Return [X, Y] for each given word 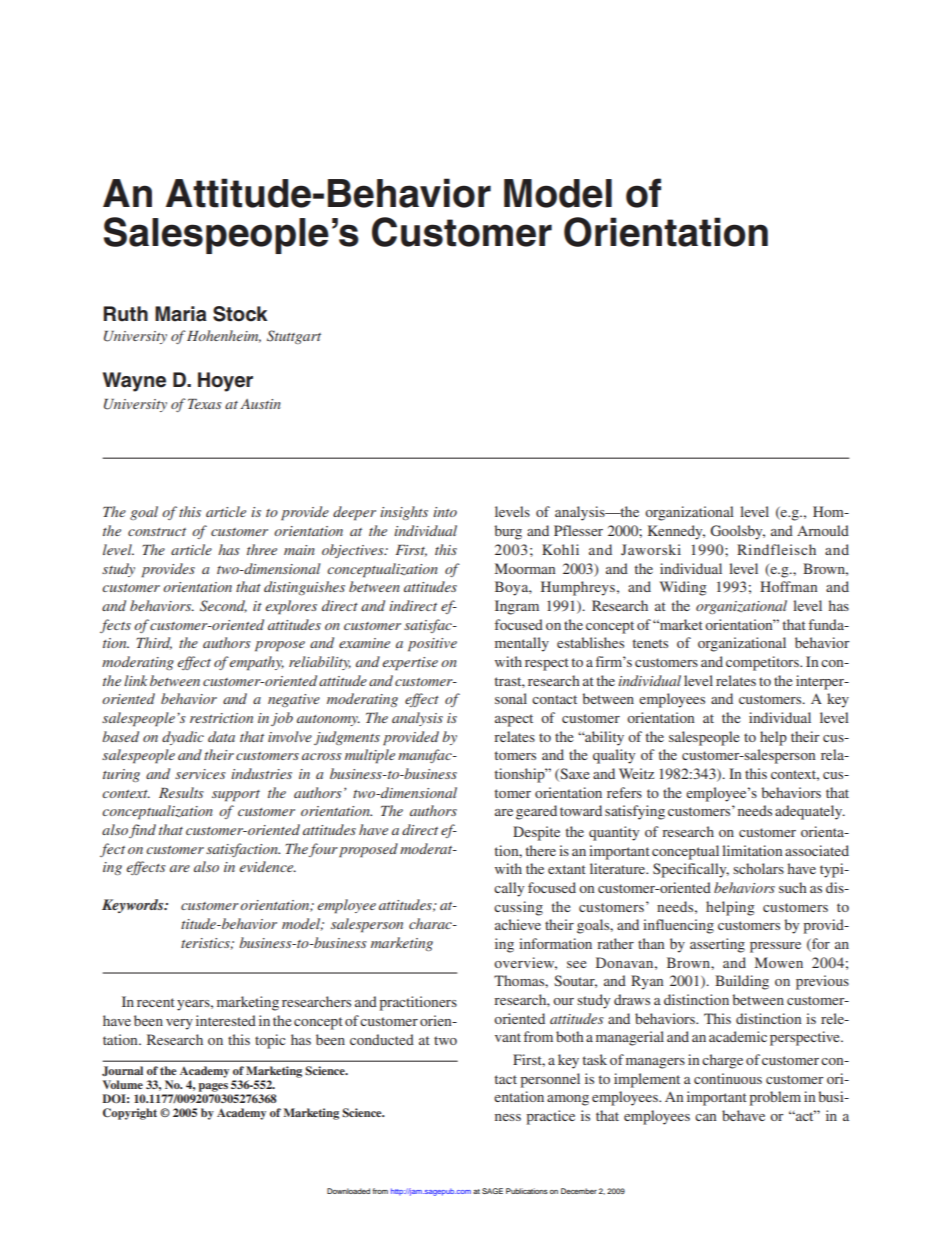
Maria [181, 314]
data [221, 736]
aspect [514, 720]
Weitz [636, 773]
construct [157, 532]
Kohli [560, 549]
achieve [518, 924]
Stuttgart [294, 337]
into [445, 512]
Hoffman [788, 586]
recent [156, 1002]
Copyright [130, 1114]
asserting [717, 945]
